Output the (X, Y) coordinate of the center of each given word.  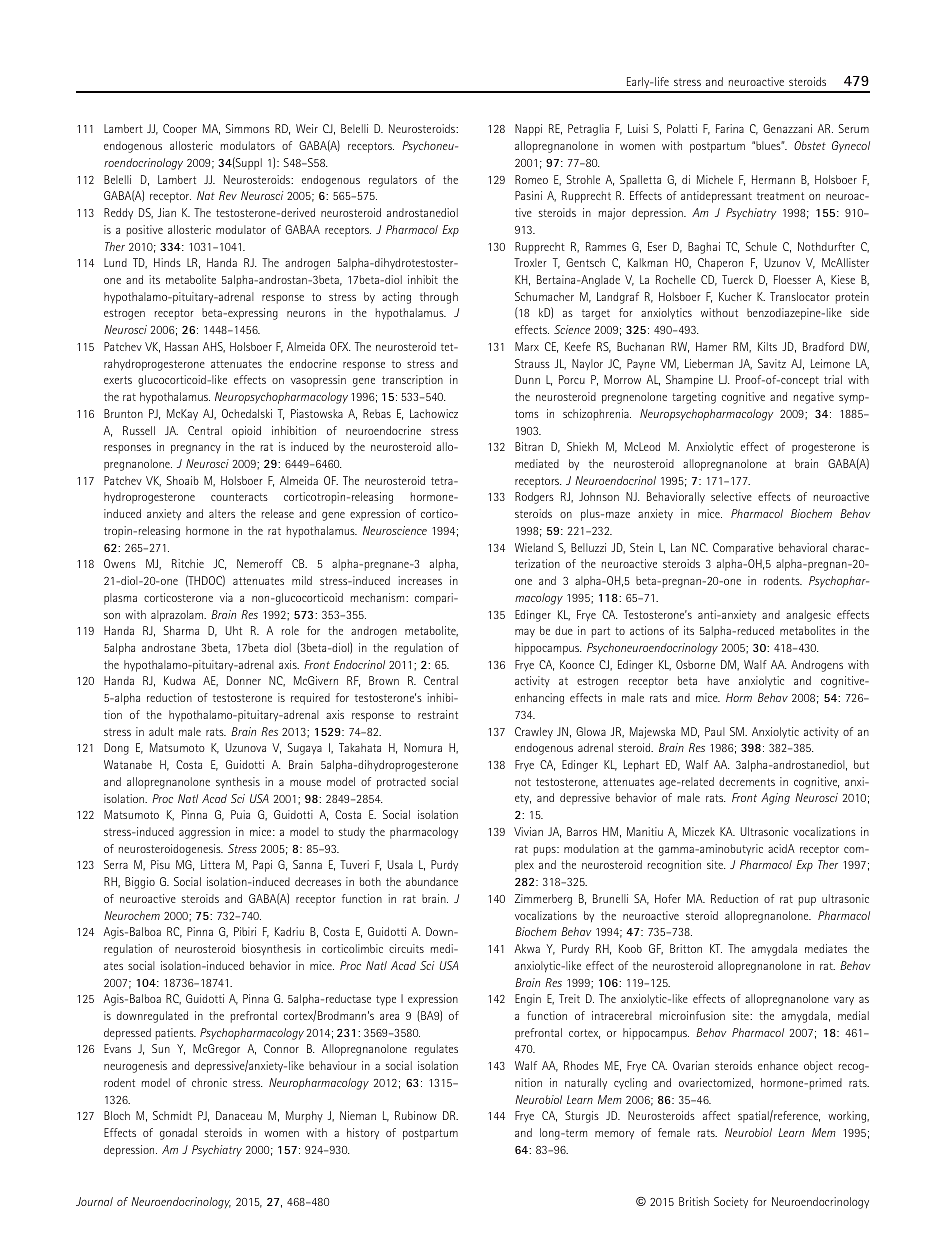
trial (833, 379)
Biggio (140, 883)
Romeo (531, 179)
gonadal (178, 1134)
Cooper (180, 130)
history (363, 1133)
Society (731, 1202)
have (718, 680)
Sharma (181, 630)
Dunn (527, 379)
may (525, 633)
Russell (139, 430)
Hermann (773, 179)
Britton (686, 948)
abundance (432, 881)
